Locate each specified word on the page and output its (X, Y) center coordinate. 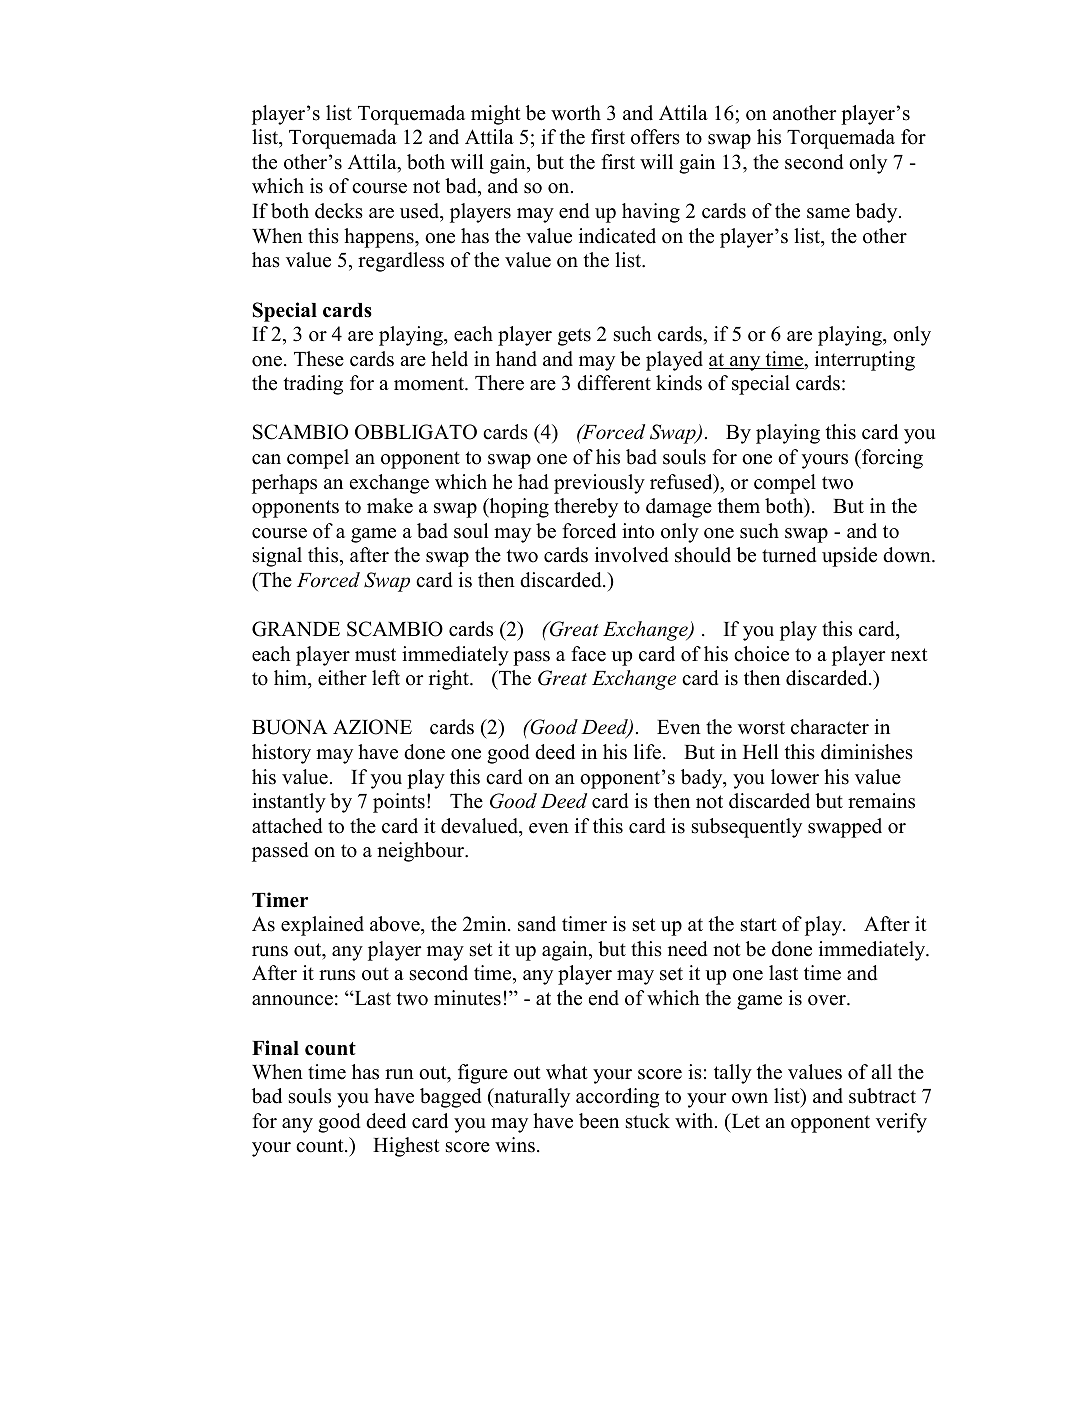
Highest (406, 1147)
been (599, 1121)
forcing (891, 459)
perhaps (284, 484)
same (828, 213)
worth (576, 113)
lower (795, 777)
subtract (882, 1096)
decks (339, 211)
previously (599, 484)
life (649, 752)
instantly (289, 803)
